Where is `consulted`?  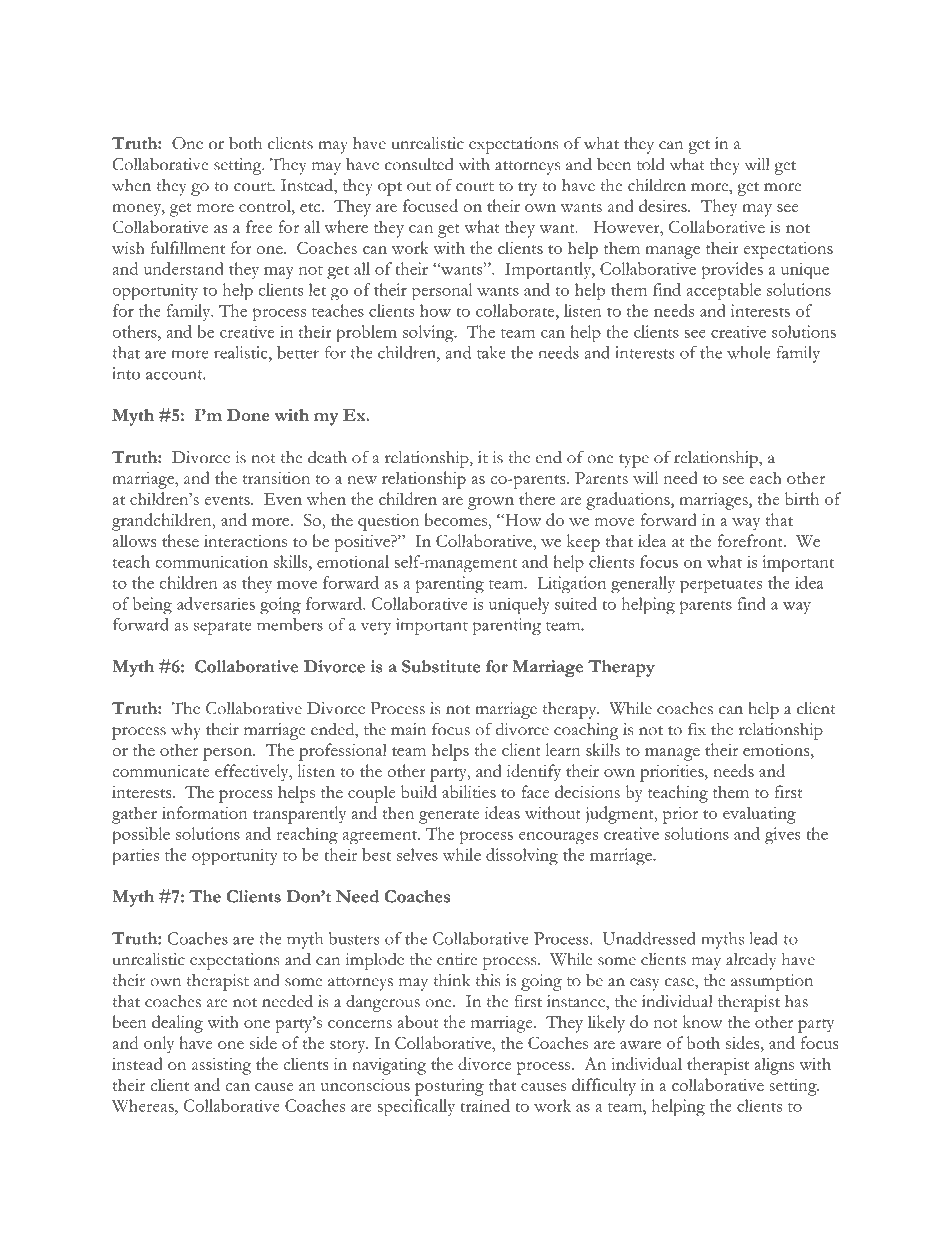
consulted is located at coordinates (419, 164).
